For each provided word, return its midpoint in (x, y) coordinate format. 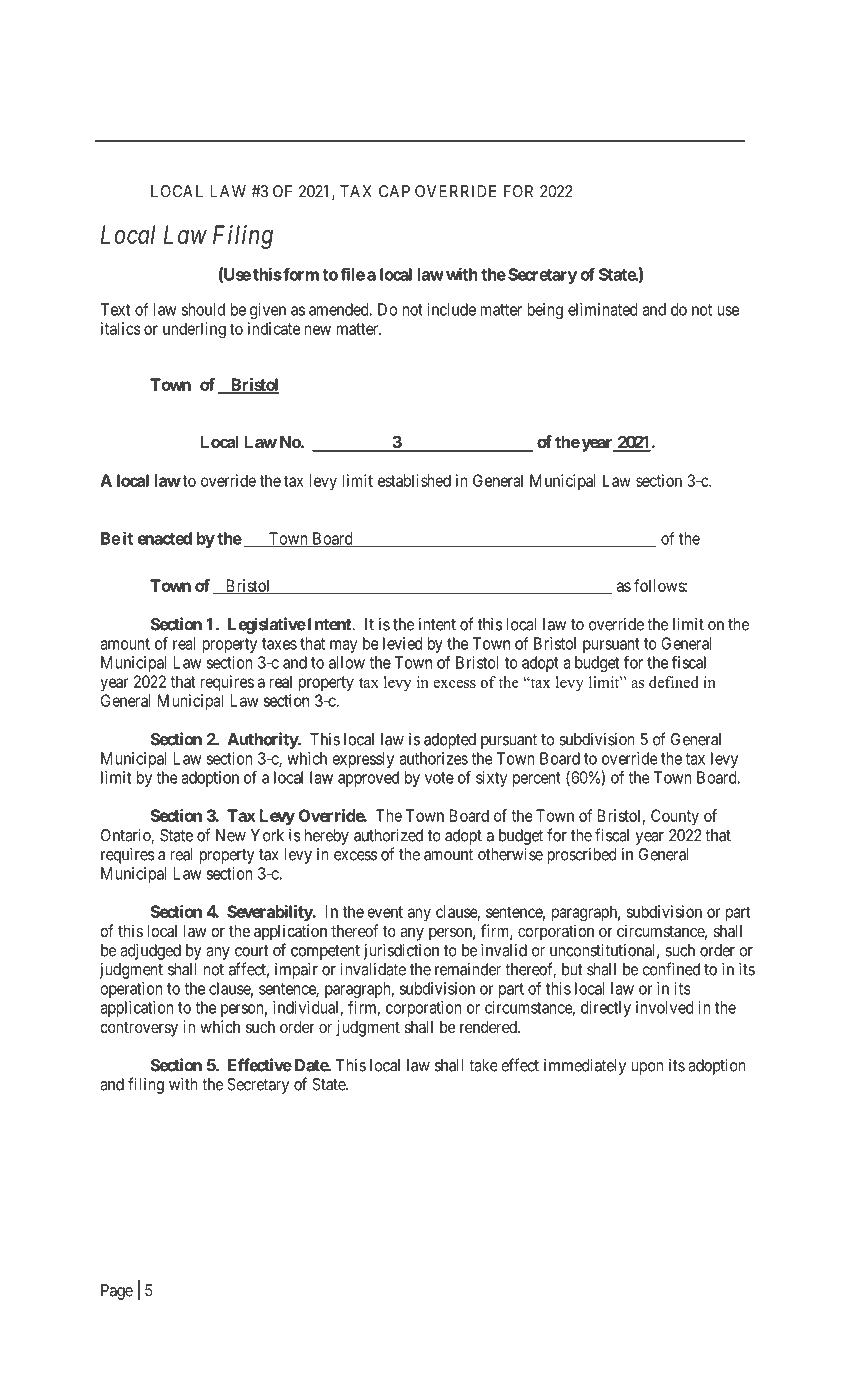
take (483, 1065)
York (267, 835)
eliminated (602, 309)
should (203, 309)
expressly (363, 760)
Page (117, 1292)
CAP (394, 191)
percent (537, 779)
